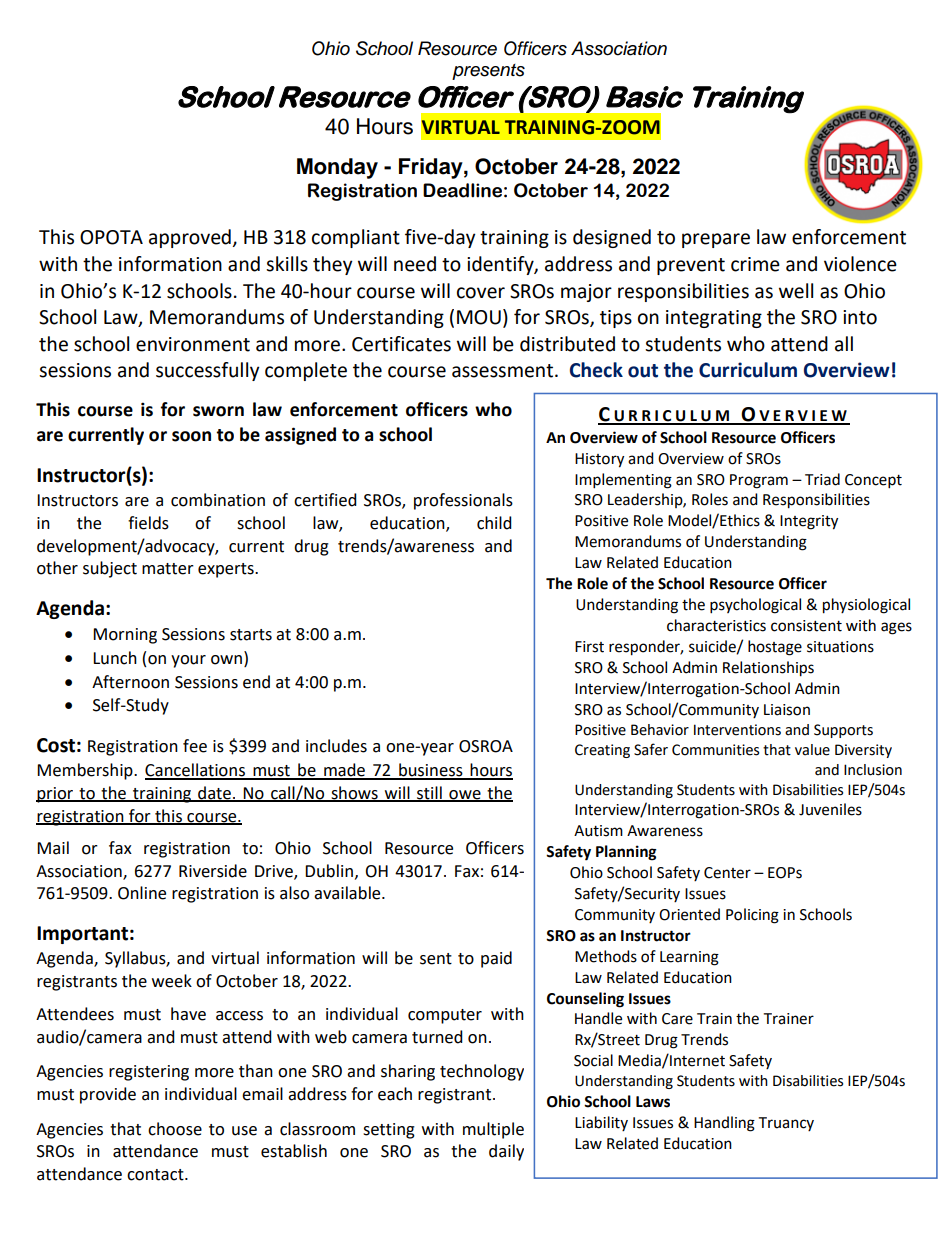 This screenshot has width=952, height=1233. Describe the element at coordinates (191, 436) in the screenshot. I see `soon` at that location.
